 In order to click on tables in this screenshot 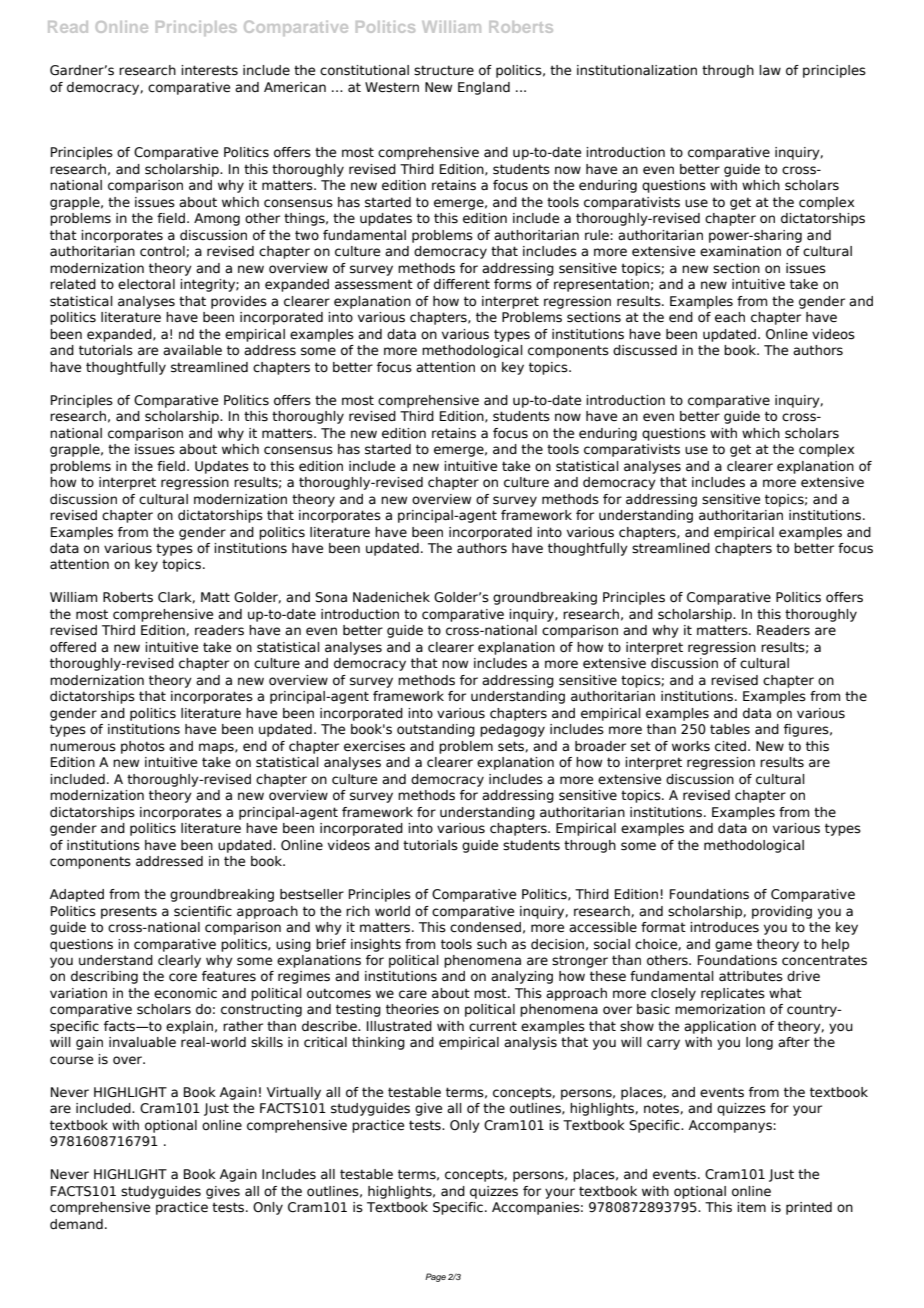, I will do `click(730, 729)`.
